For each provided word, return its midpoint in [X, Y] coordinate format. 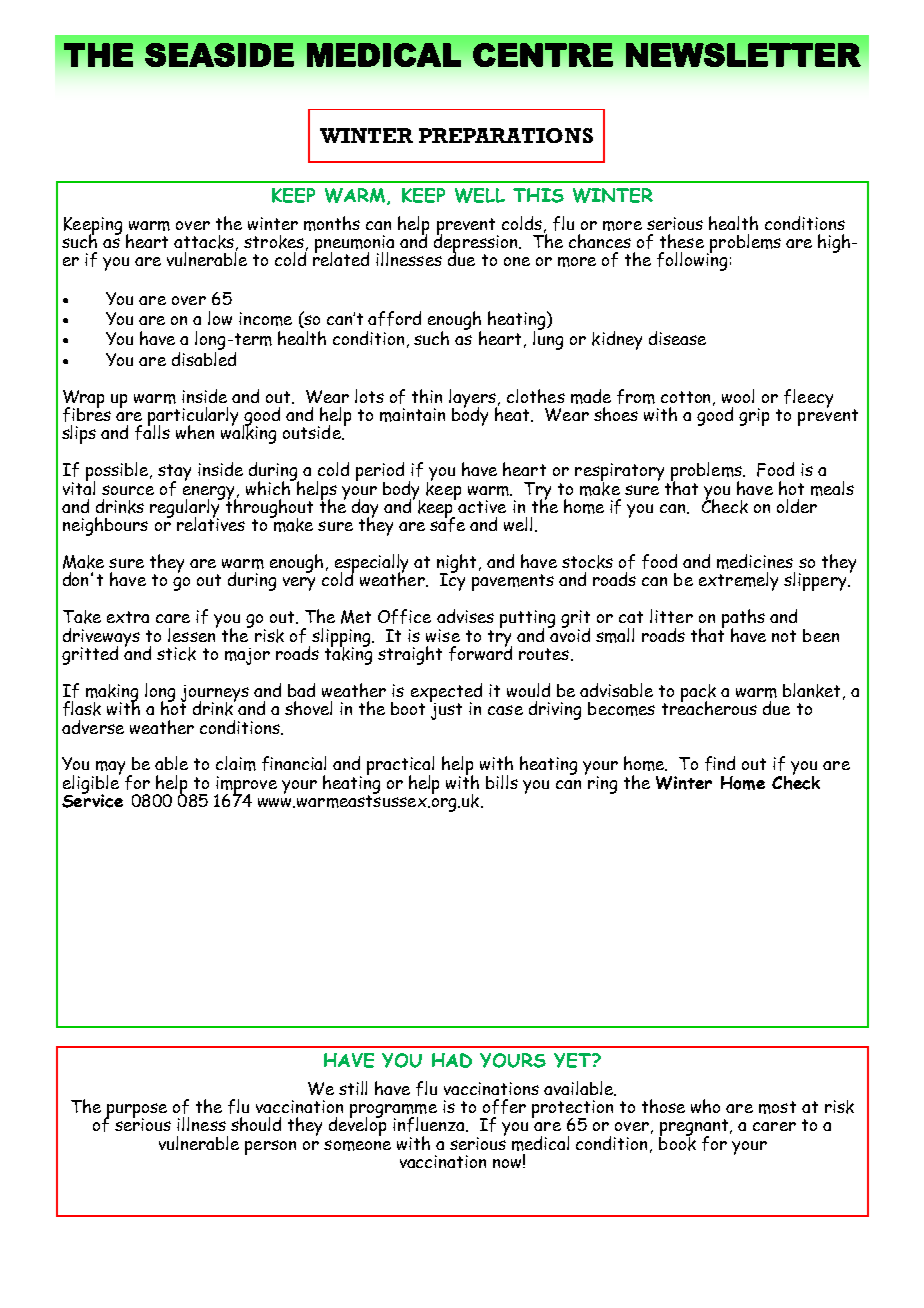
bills [502, 782]
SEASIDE [219, 55]
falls [152, 431]
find [720, 763]
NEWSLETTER [743, 55]
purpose [136, 1111]
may [112, 769]
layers [474, 399]
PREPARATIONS [506, 135]
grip [754, 417]
